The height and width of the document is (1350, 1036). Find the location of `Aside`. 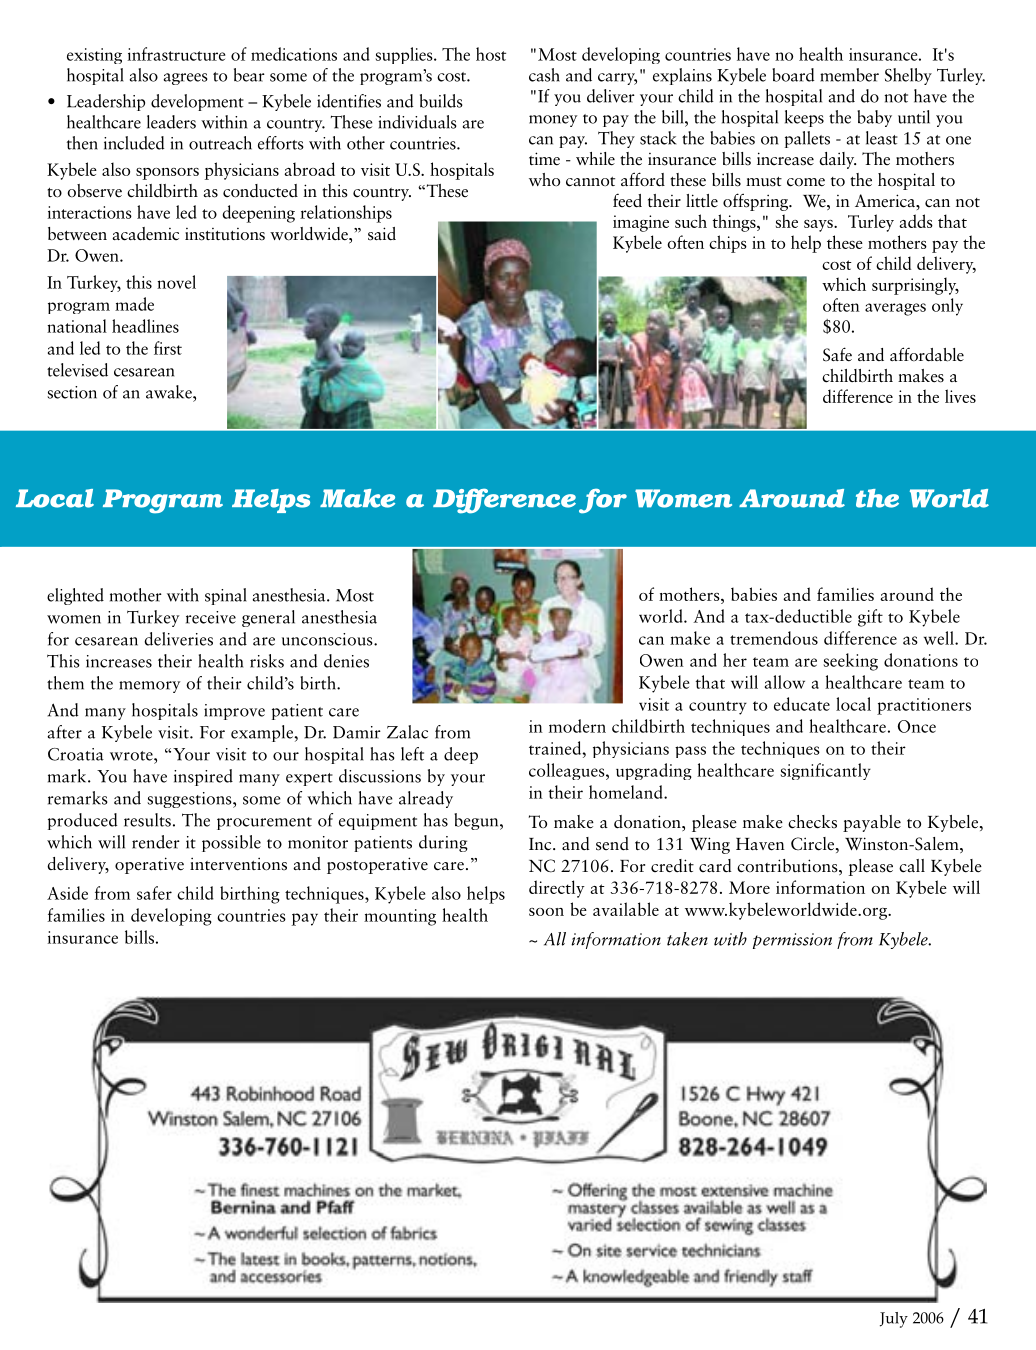

Aside is located at coordinates (67, 893).
